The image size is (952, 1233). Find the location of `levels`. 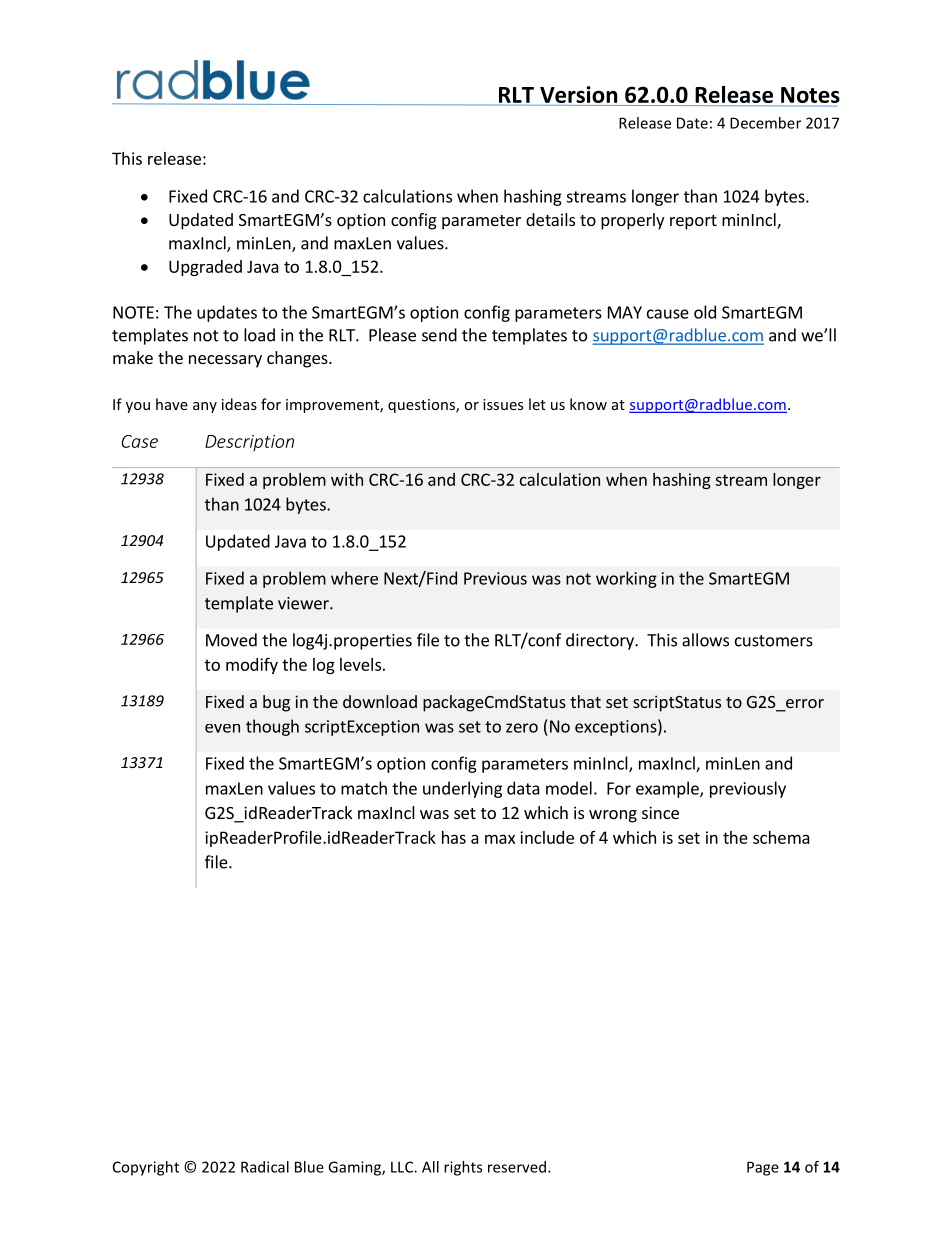

levels is located at coordinates (360, 664).
